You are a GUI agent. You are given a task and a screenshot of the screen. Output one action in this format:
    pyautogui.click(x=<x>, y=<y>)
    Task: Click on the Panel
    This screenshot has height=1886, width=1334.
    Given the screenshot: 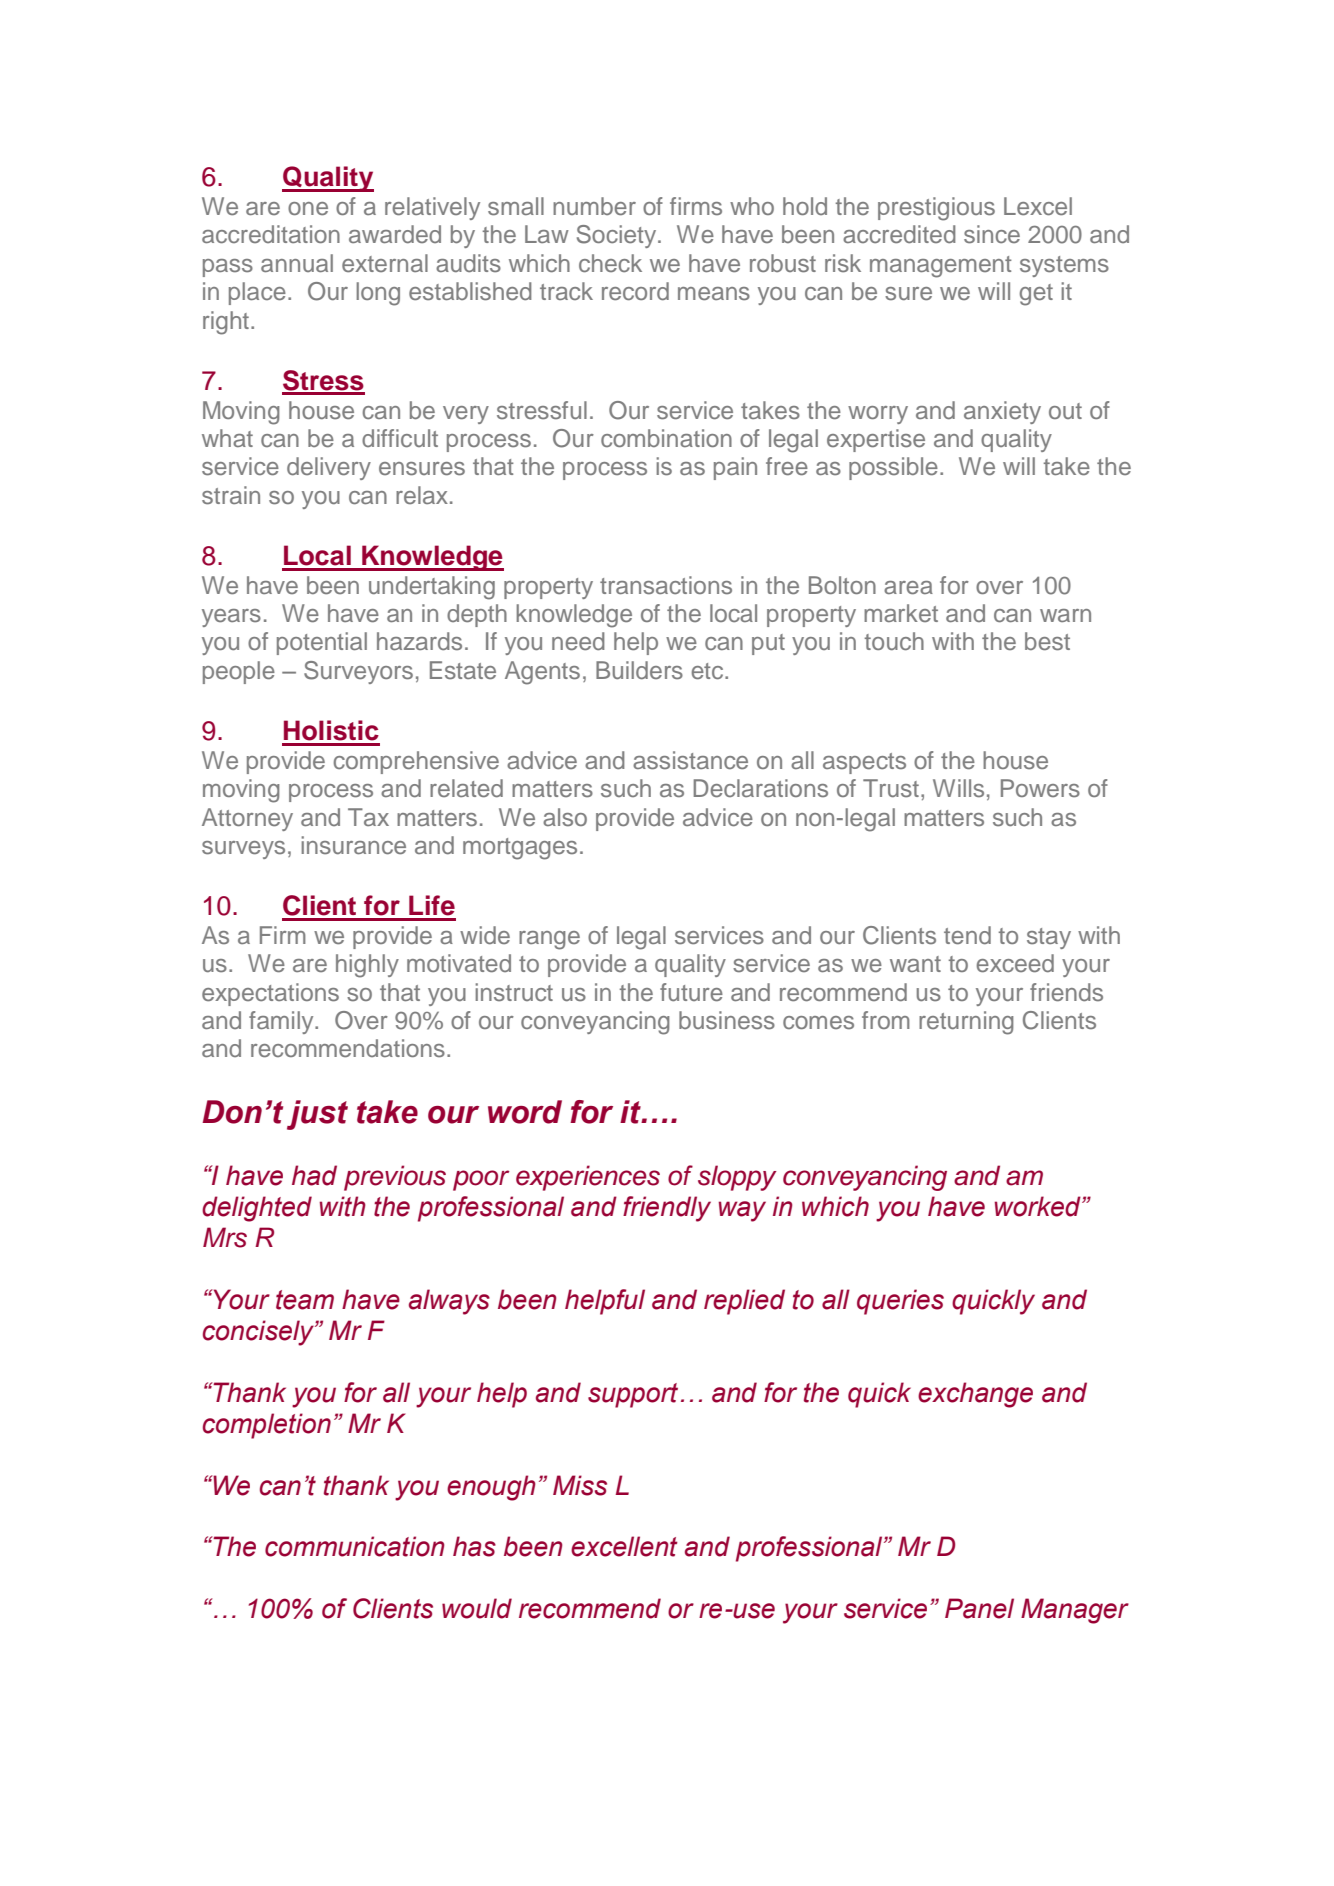 What is the action you would take?
    pyautogui.click(x=979, y=1608)
